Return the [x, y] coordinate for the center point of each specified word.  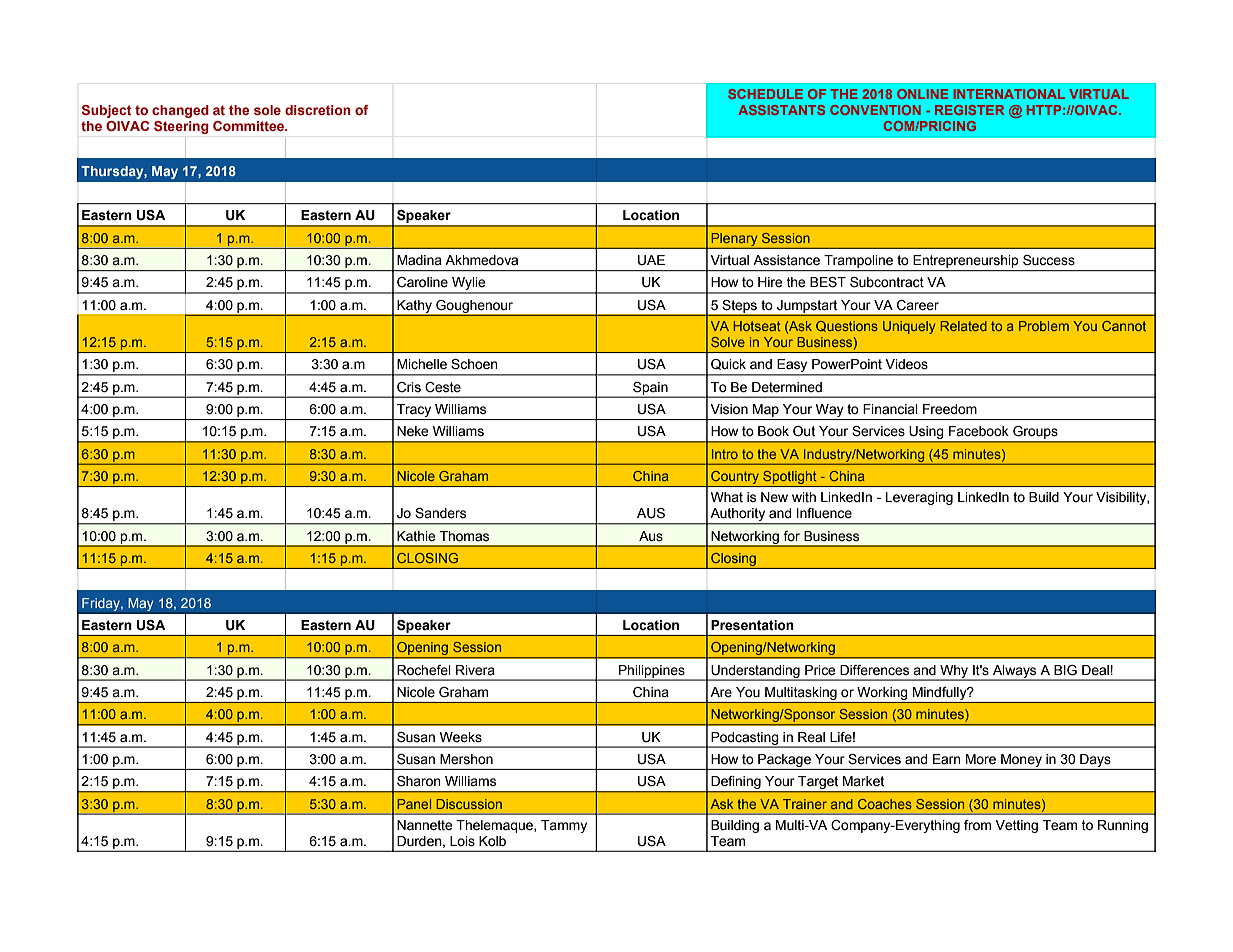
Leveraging [919, 498]
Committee [249, 126]
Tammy [564, 826]
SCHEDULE [765, 94]
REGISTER [969, 110]
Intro [725, 454]
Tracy [414, 410]
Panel [414, 804]
